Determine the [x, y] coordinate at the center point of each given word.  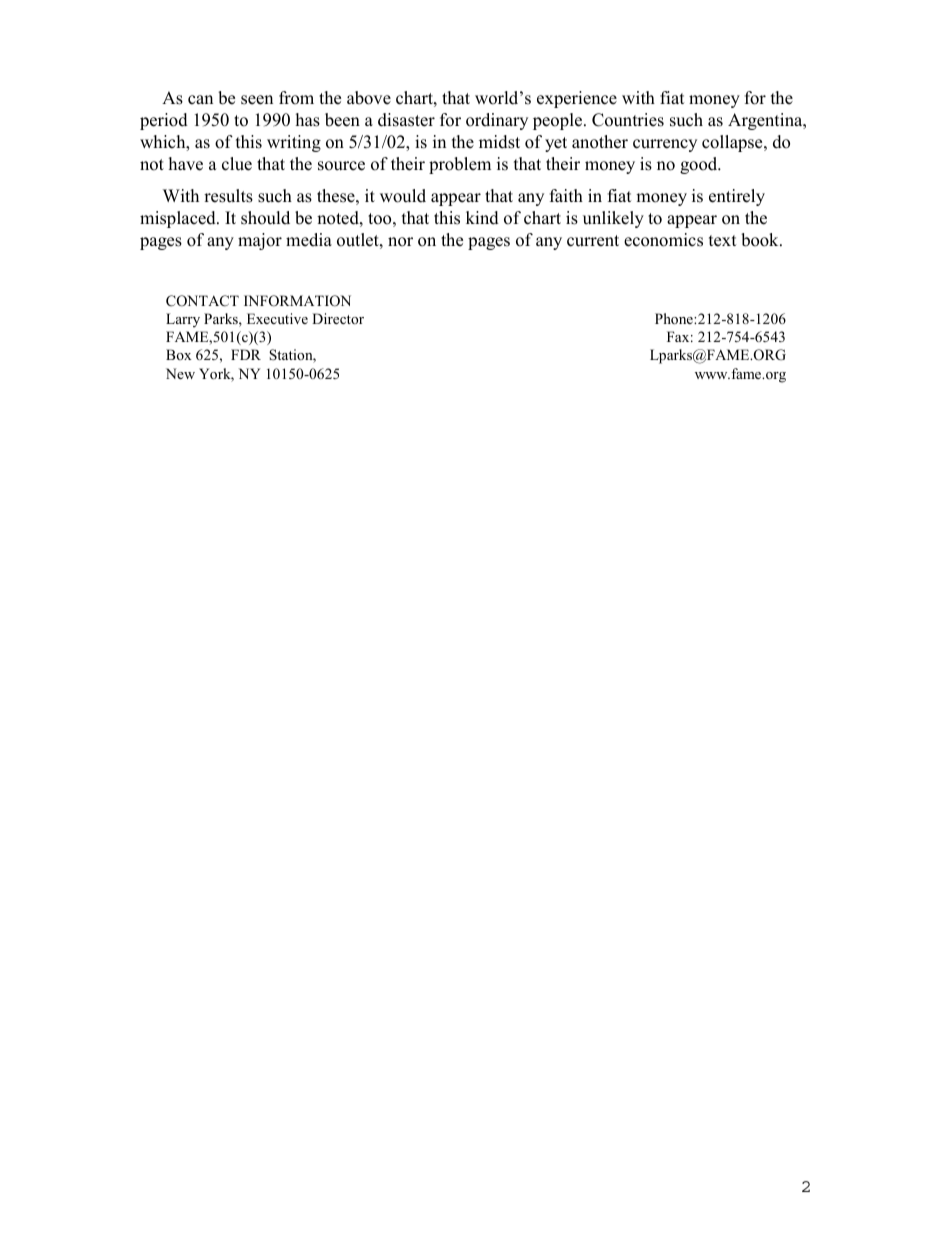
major [260, 241]
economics [663, 240]
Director [338, 318]
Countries [628, 120]
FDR [246, 354]
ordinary [497, 121]
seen [257, 100]
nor [400, 242]
